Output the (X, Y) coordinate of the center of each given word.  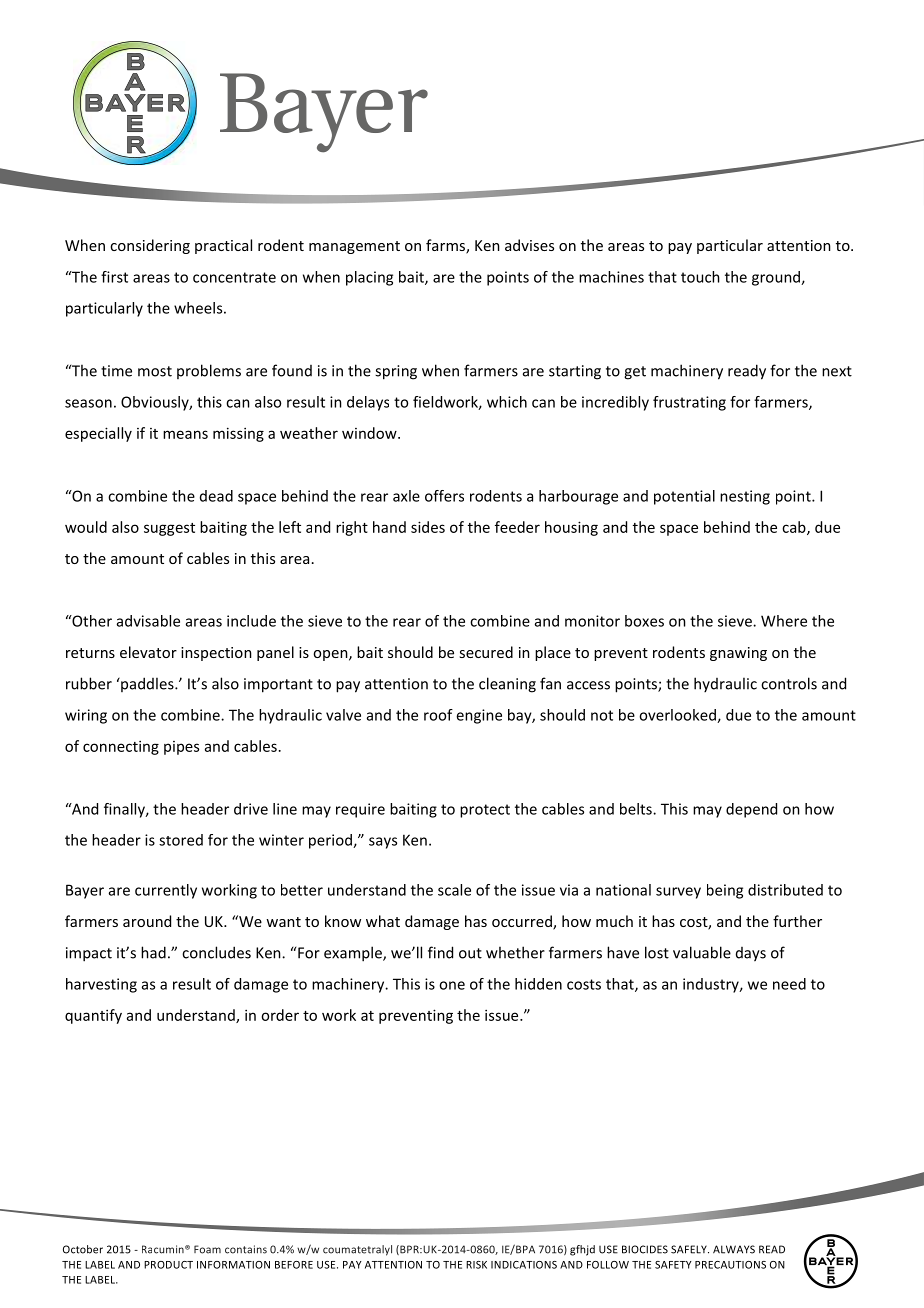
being (725, 891)
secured (486, 652)
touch (700, 277)
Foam (207, 1249)
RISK (476, 1265)
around (147, 921)
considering (150, 246)
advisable (148, 621)
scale (454, 890)
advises (529, 245)
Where (784, 621)
